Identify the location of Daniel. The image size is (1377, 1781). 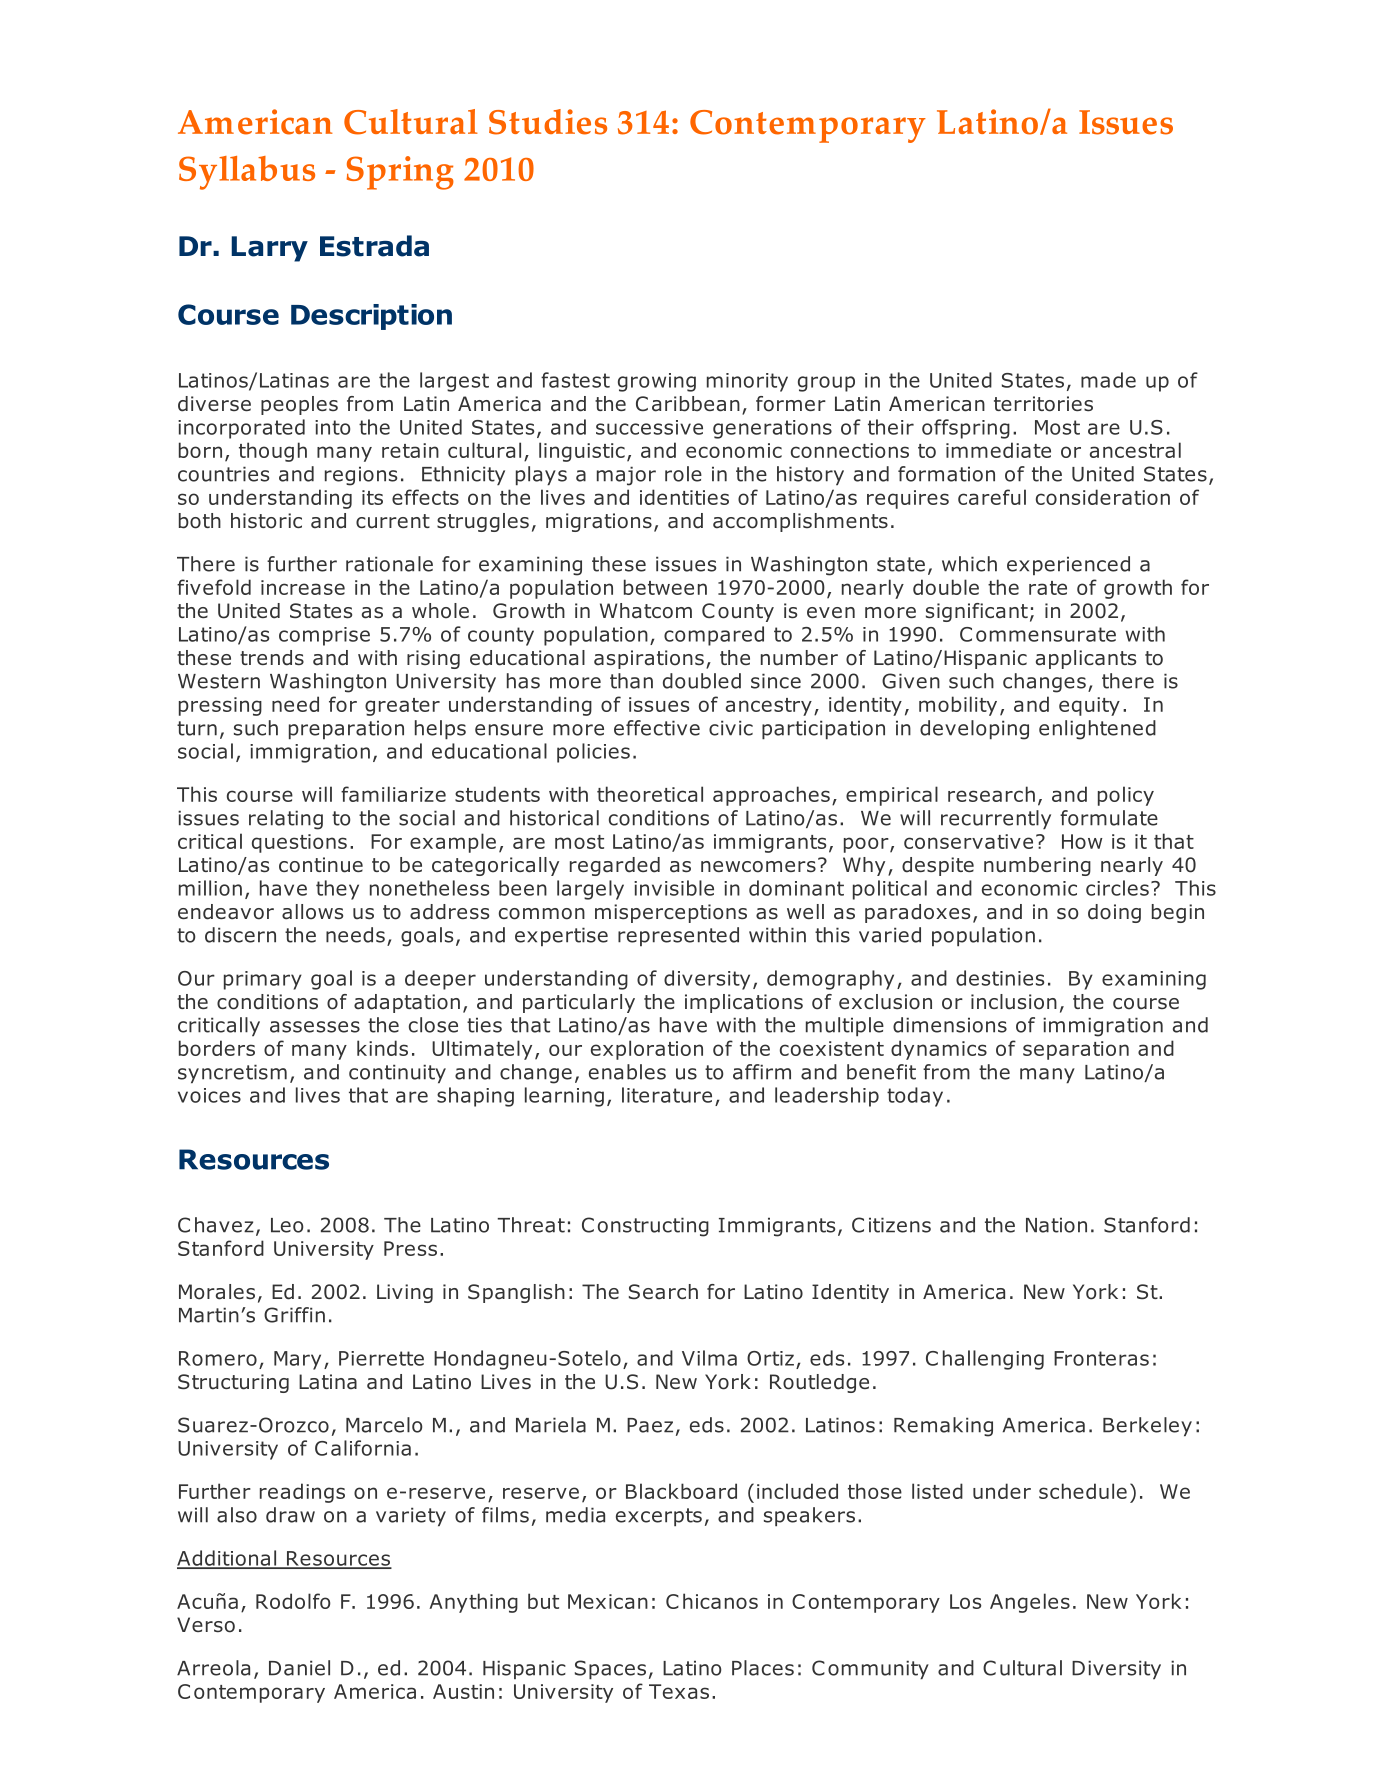
(299, 1668).
